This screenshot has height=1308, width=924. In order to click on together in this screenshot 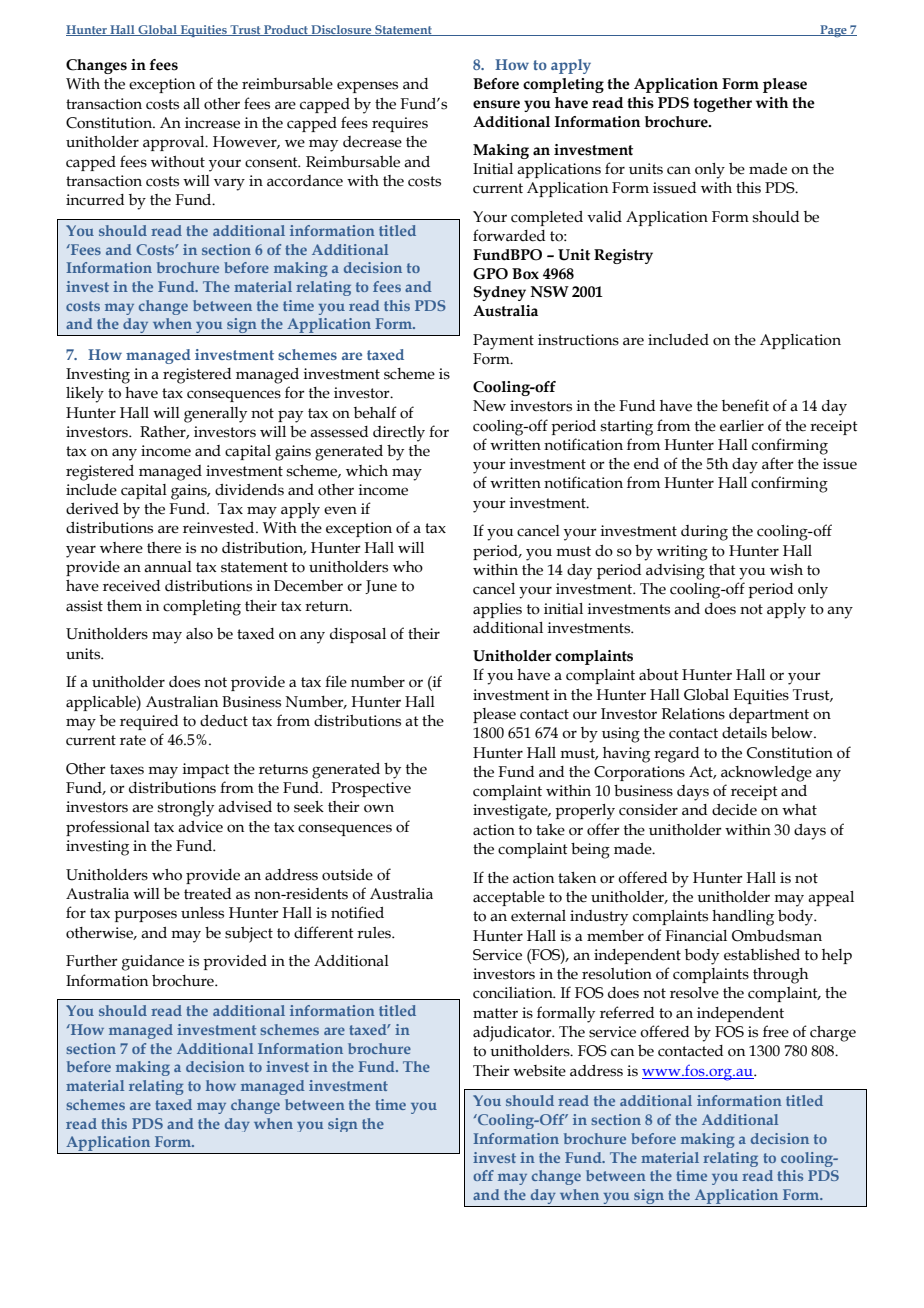, I will do `click(722, 104)`.
